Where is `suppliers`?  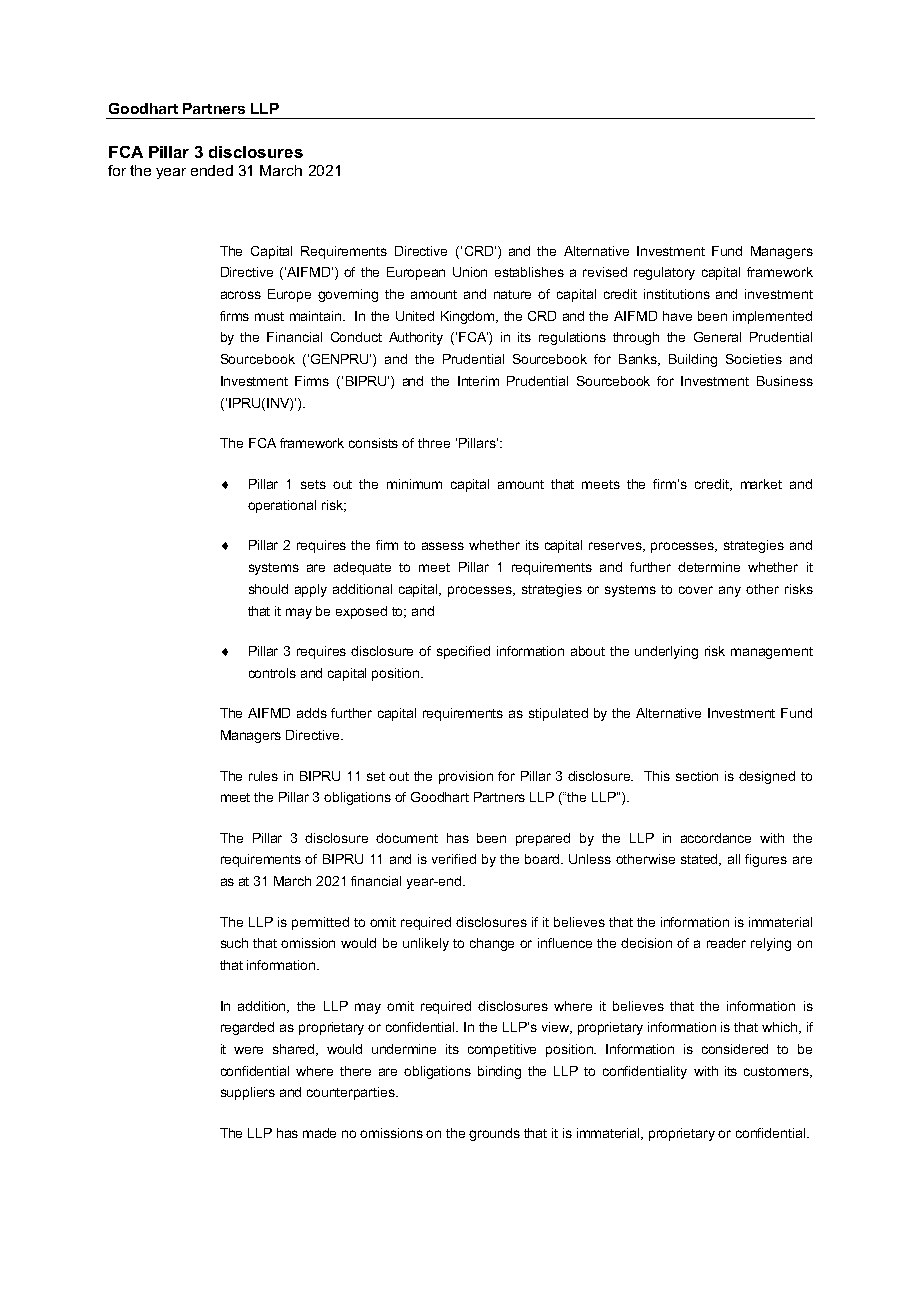 suppliers is located at coordinates (248, 1093).
